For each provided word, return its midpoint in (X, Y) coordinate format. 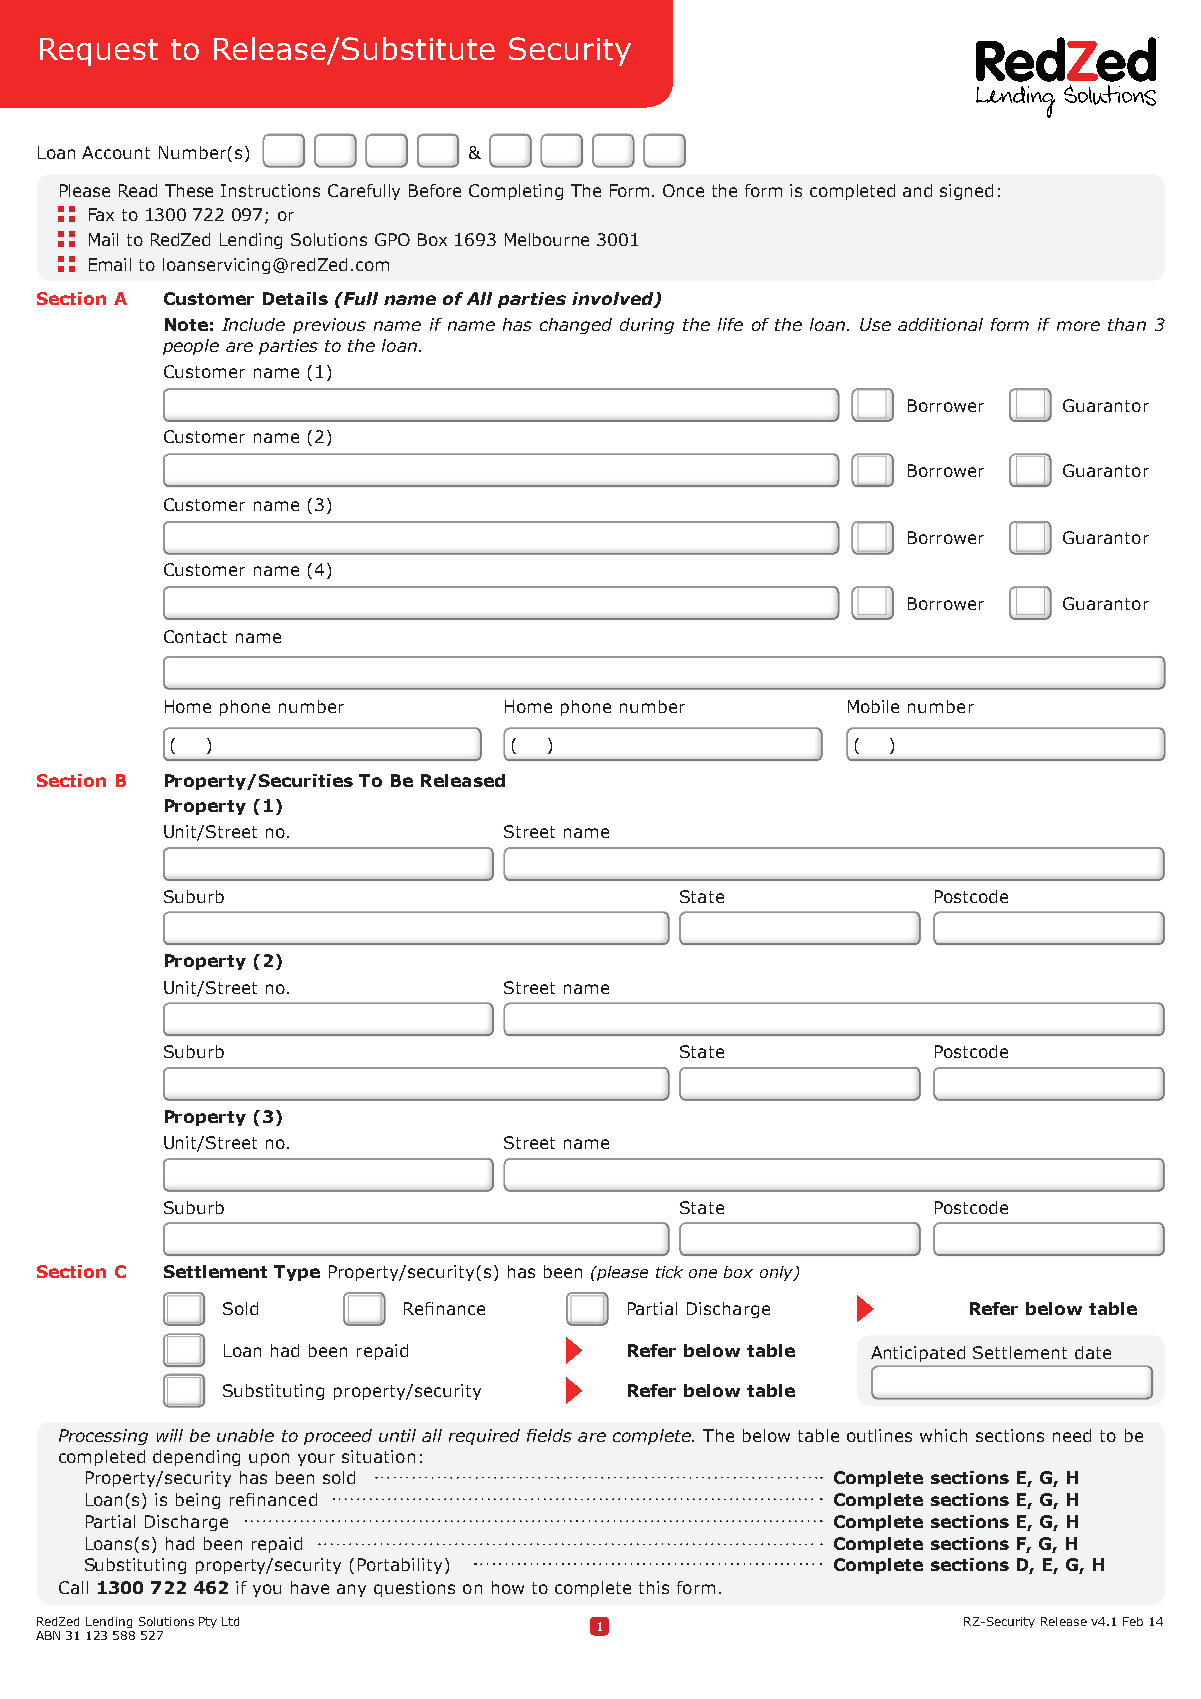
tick (669, 1272)
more (1078, 326)
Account (116, 152)
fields (549, 1435)
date (1093, 1352)
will (170, 1435)
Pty (208, 1622)
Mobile (873, 706)
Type (297, 1273)
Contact (195, 636)
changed (576, 326)
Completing (516, 192)
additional (940, 324)
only (778, 1273)
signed (966, 192)
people (191, 347)
